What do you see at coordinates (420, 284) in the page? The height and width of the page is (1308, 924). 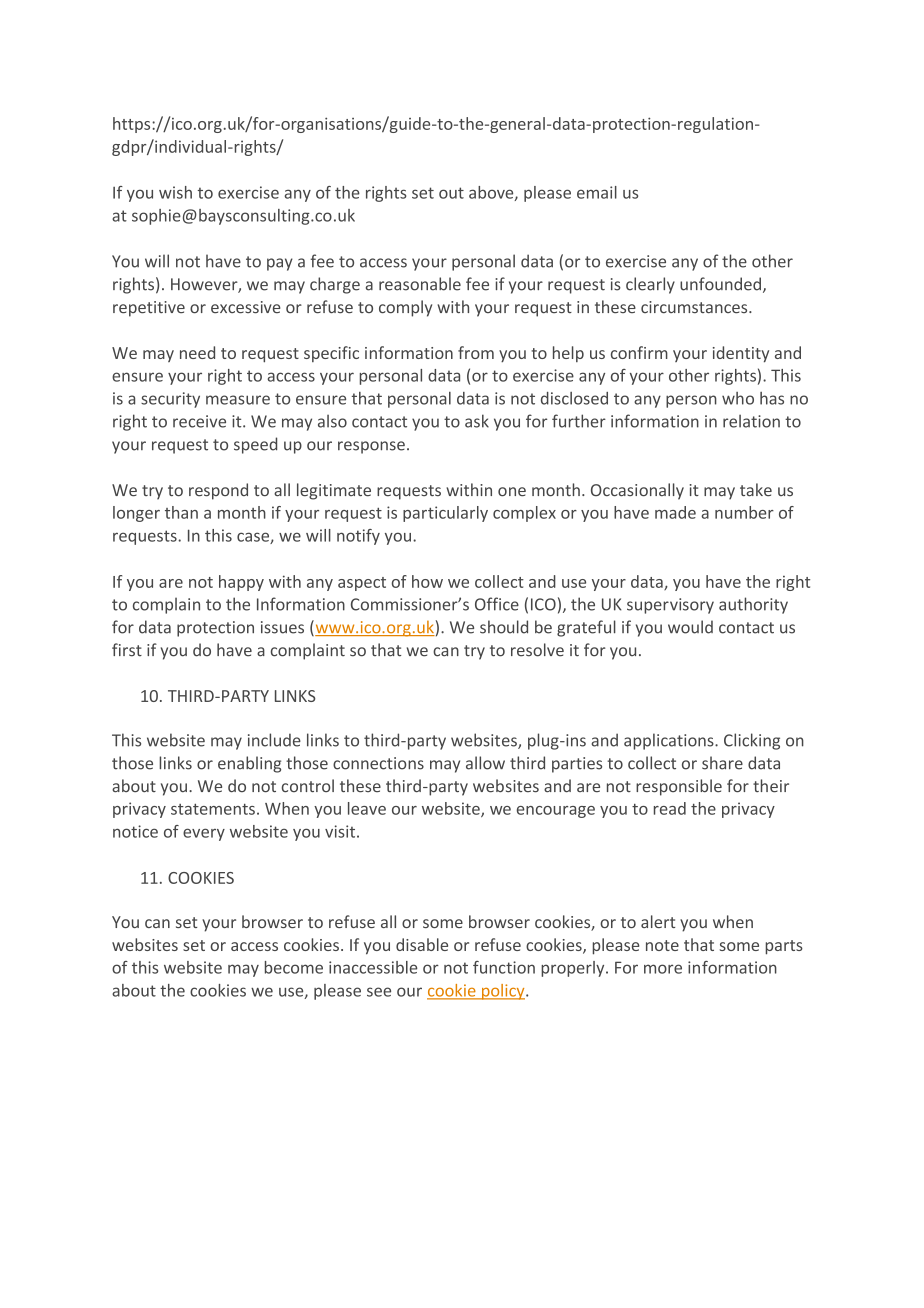 I see `reasonable` at bounding box center [420, 284].
